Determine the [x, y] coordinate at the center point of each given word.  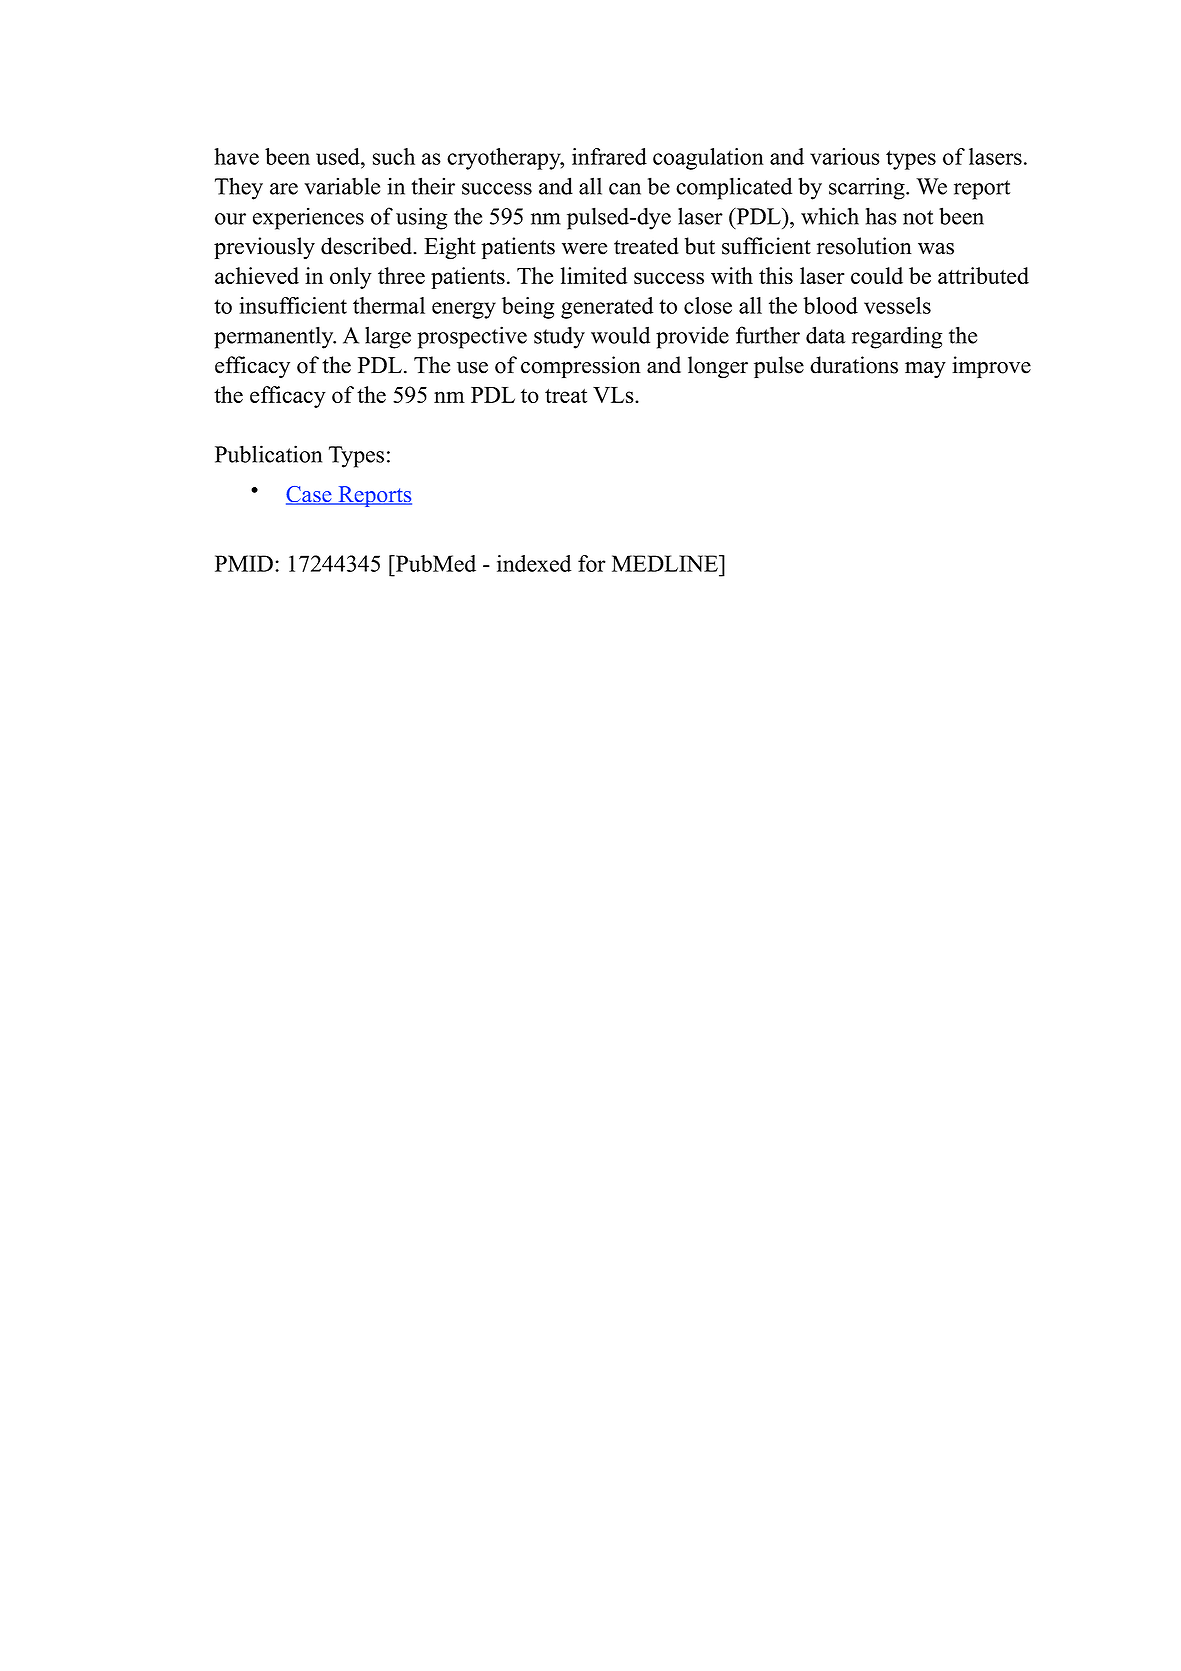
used [339, 156]
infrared [609, 156]
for [592, 563]
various [845, 156]
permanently [275, 337]
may [925, 370]
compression [581, 367]
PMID [244, 563]
